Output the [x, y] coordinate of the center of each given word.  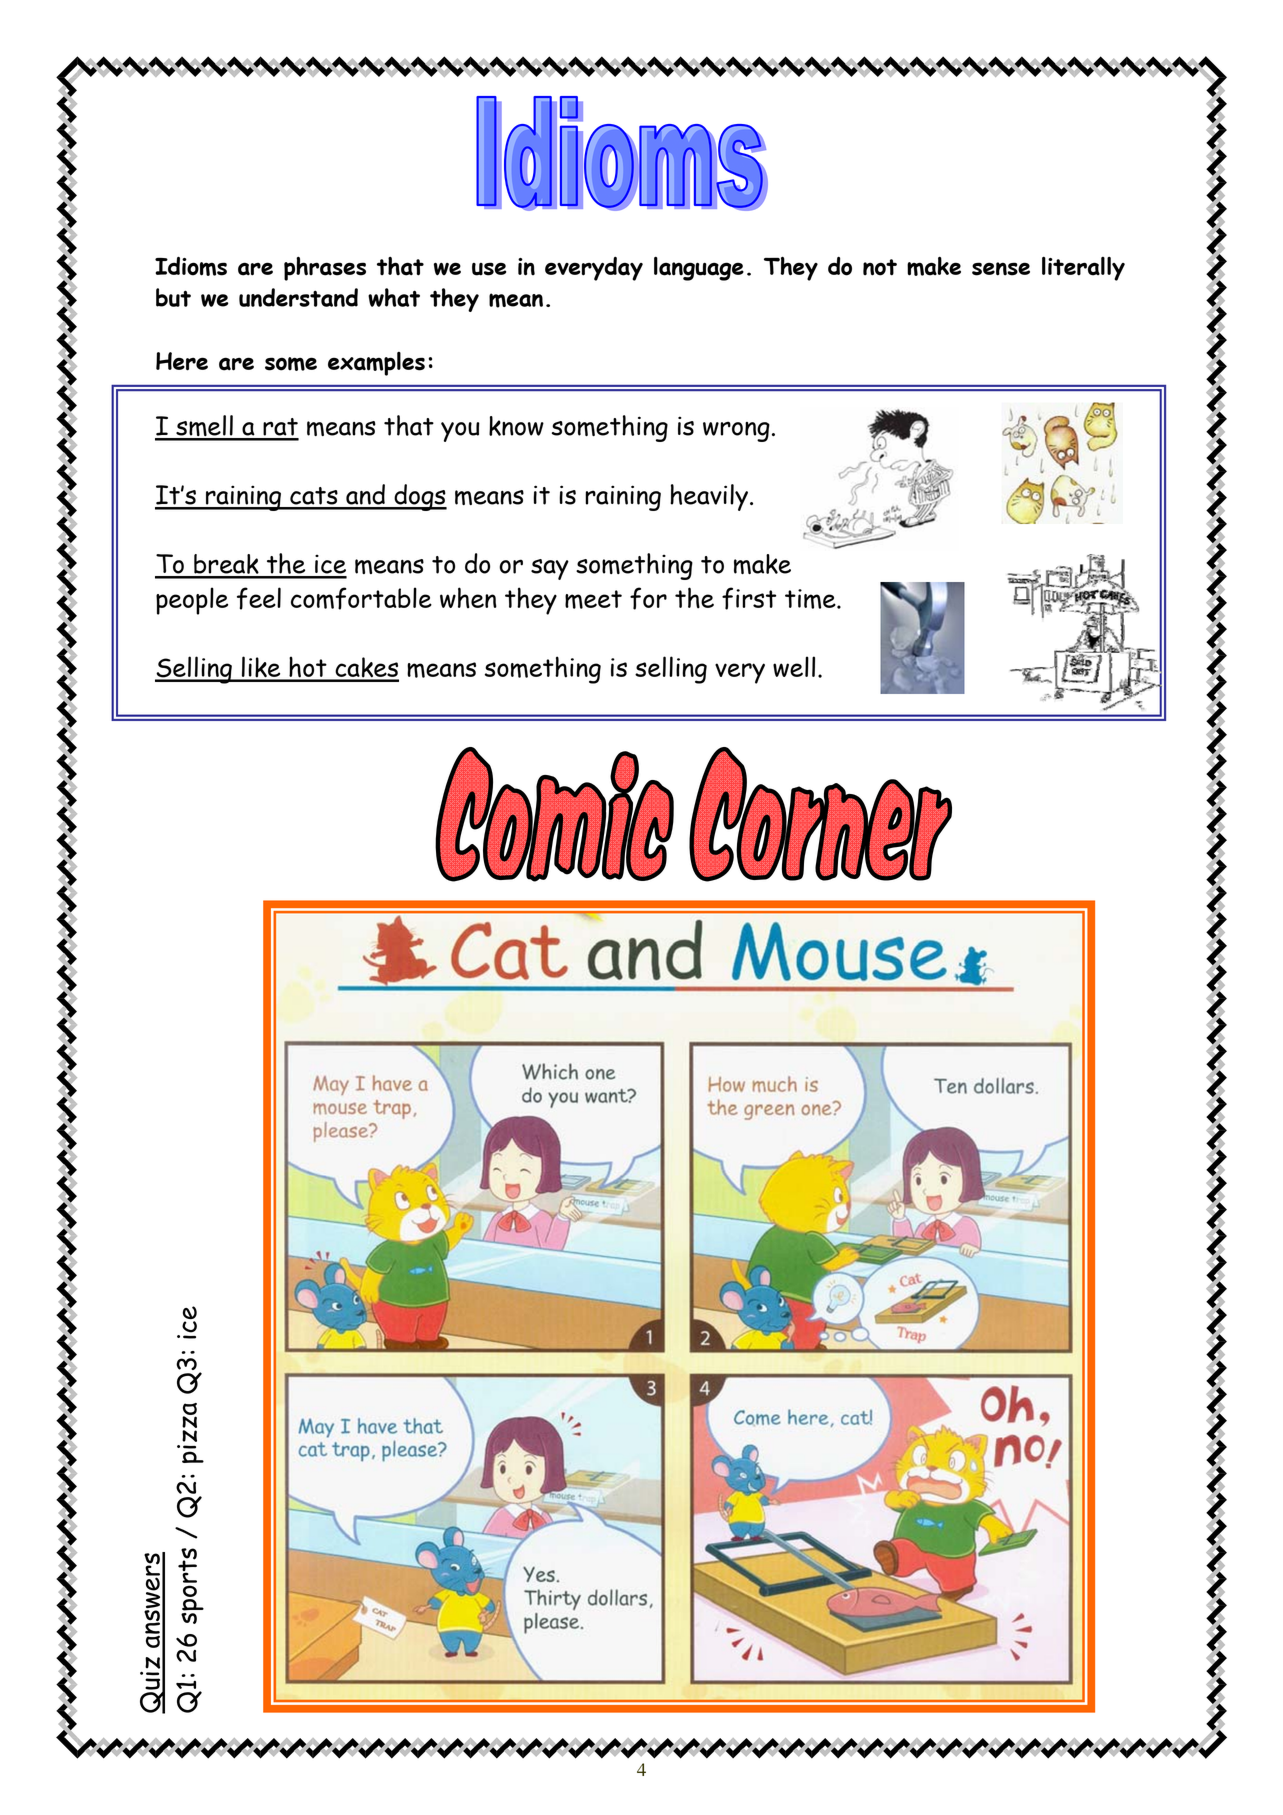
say [550, 569]
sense [1001, 269]
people [192, 601]
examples [376, 364]
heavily [709, 497]
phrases [325, 269]
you [460, 432]
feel [259, 598]
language [699, 269]
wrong [736, 431]
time [811, 599]
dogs [419, 497]
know [516, 426]
